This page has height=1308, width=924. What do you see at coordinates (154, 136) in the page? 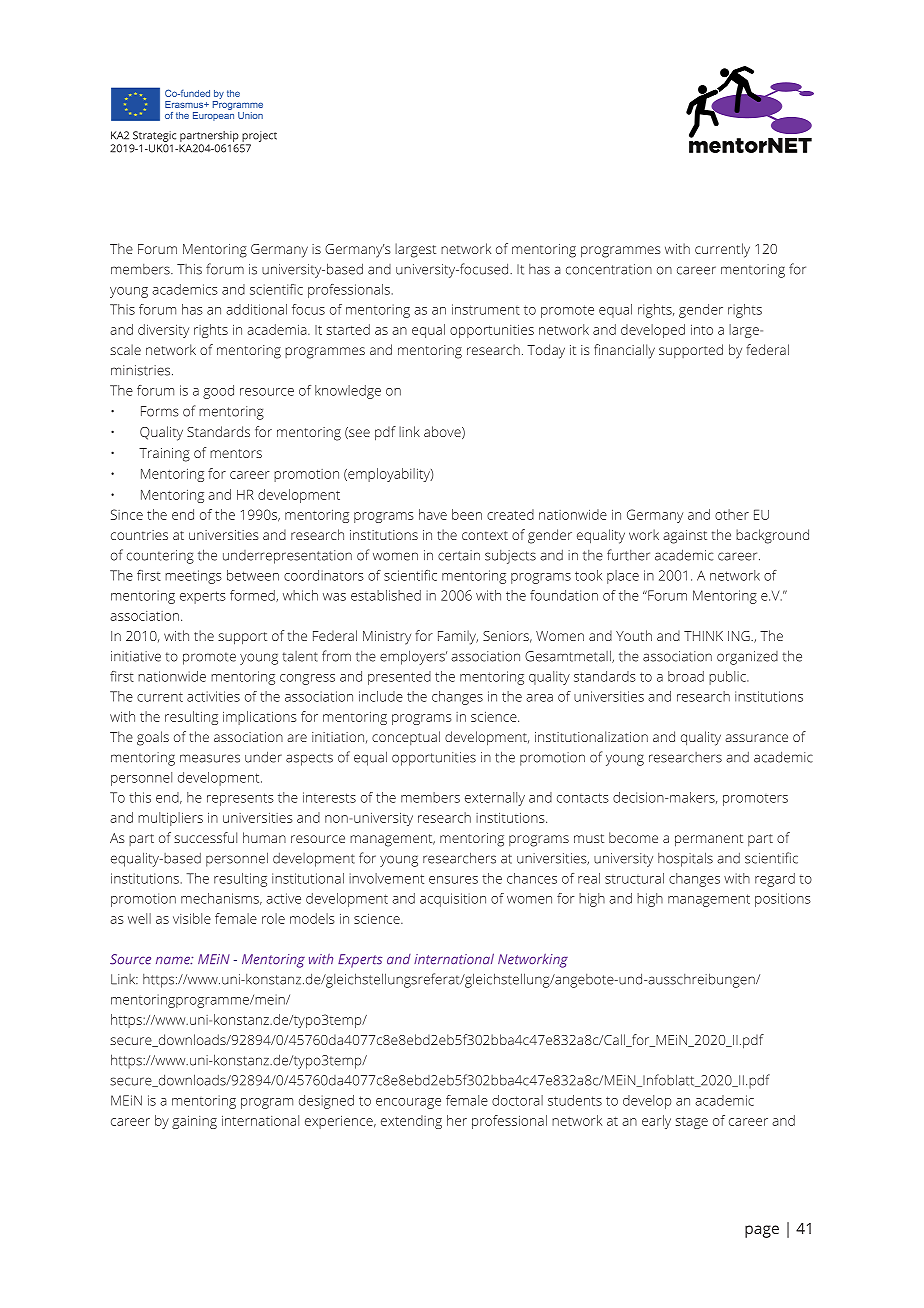
I see `Strategic` at bounding box center [154, 136].
